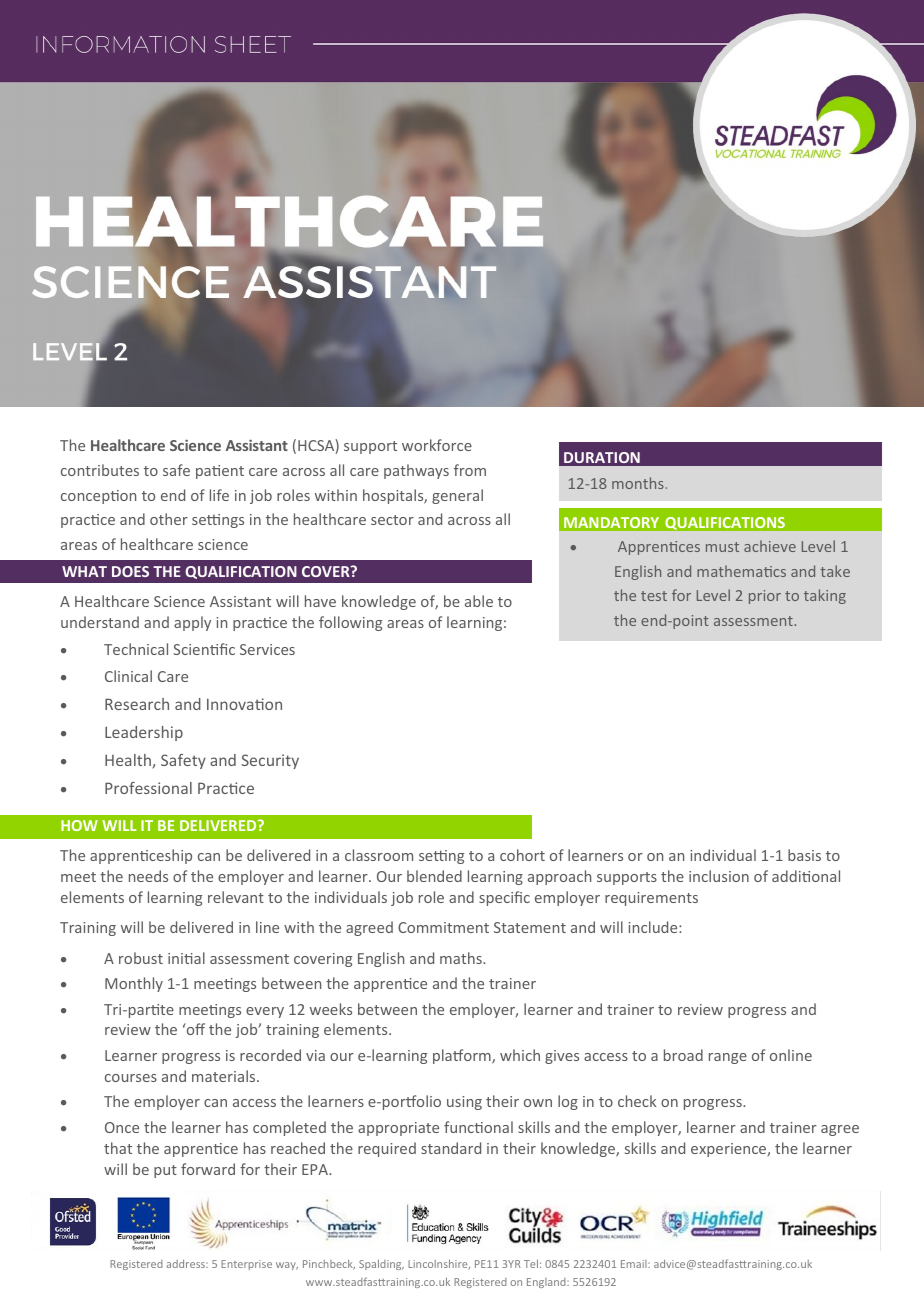 The width and height of the screenshot is (924, 1308). Describe the element at coordinates (246, 1265) in the screenshot. I see `Enterprise` at that location.
